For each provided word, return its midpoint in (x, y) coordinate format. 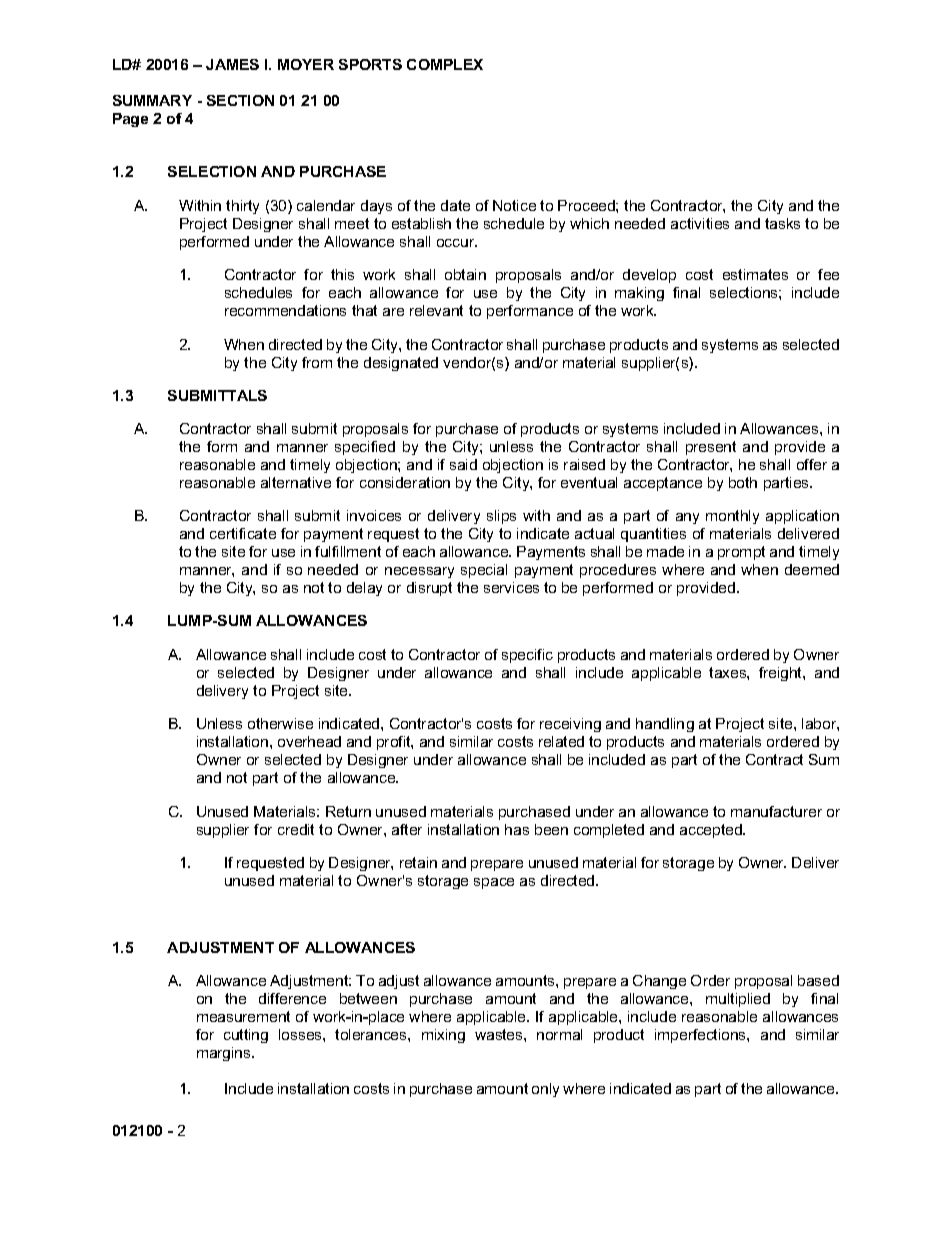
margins (225, 1054)
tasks (782, 223)
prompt (741, 553)
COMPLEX (445, 64)
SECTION (240, 100)
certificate (243, 533)
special (484, 571)
